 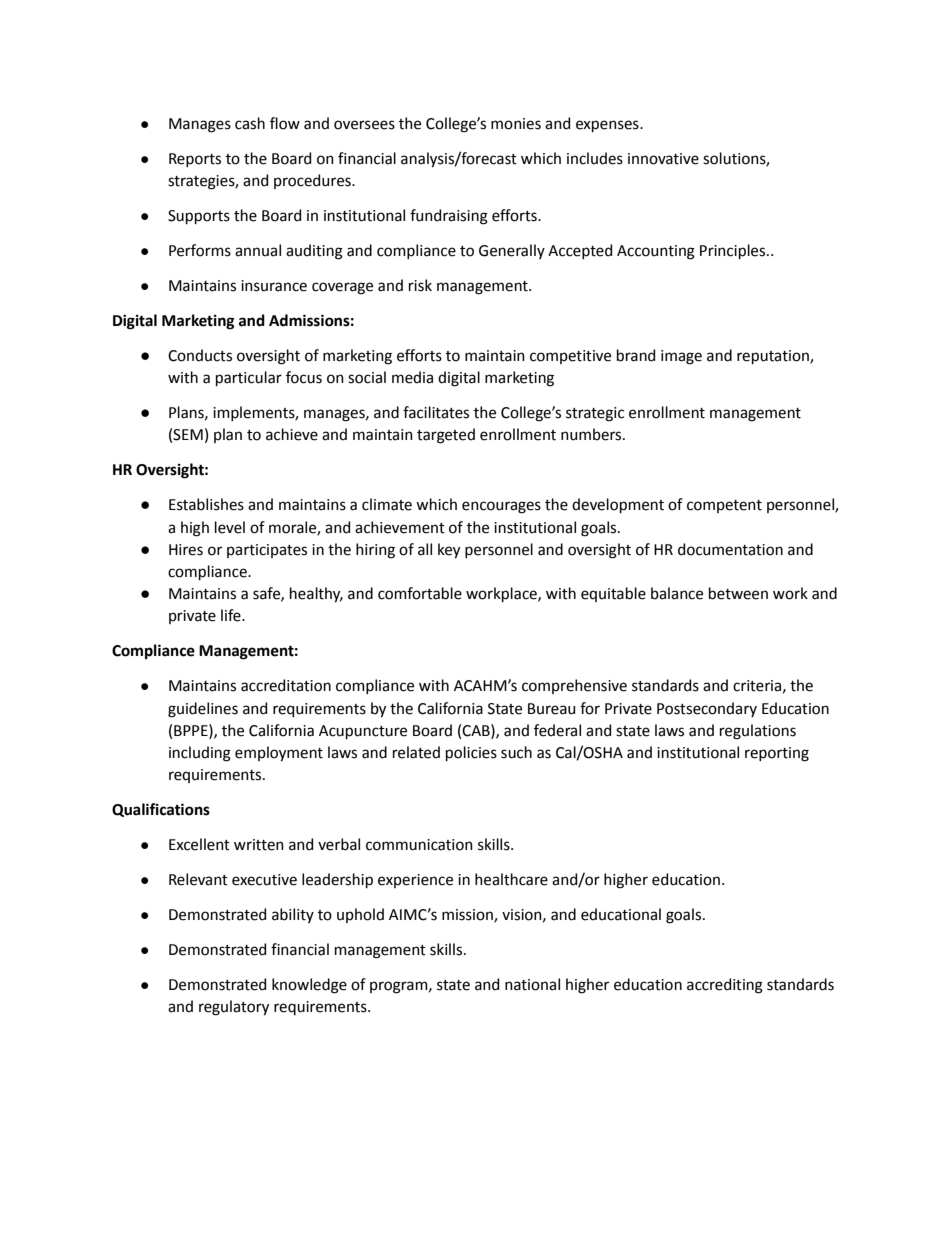 I want to click on participates, so click(x=267, y=551).
